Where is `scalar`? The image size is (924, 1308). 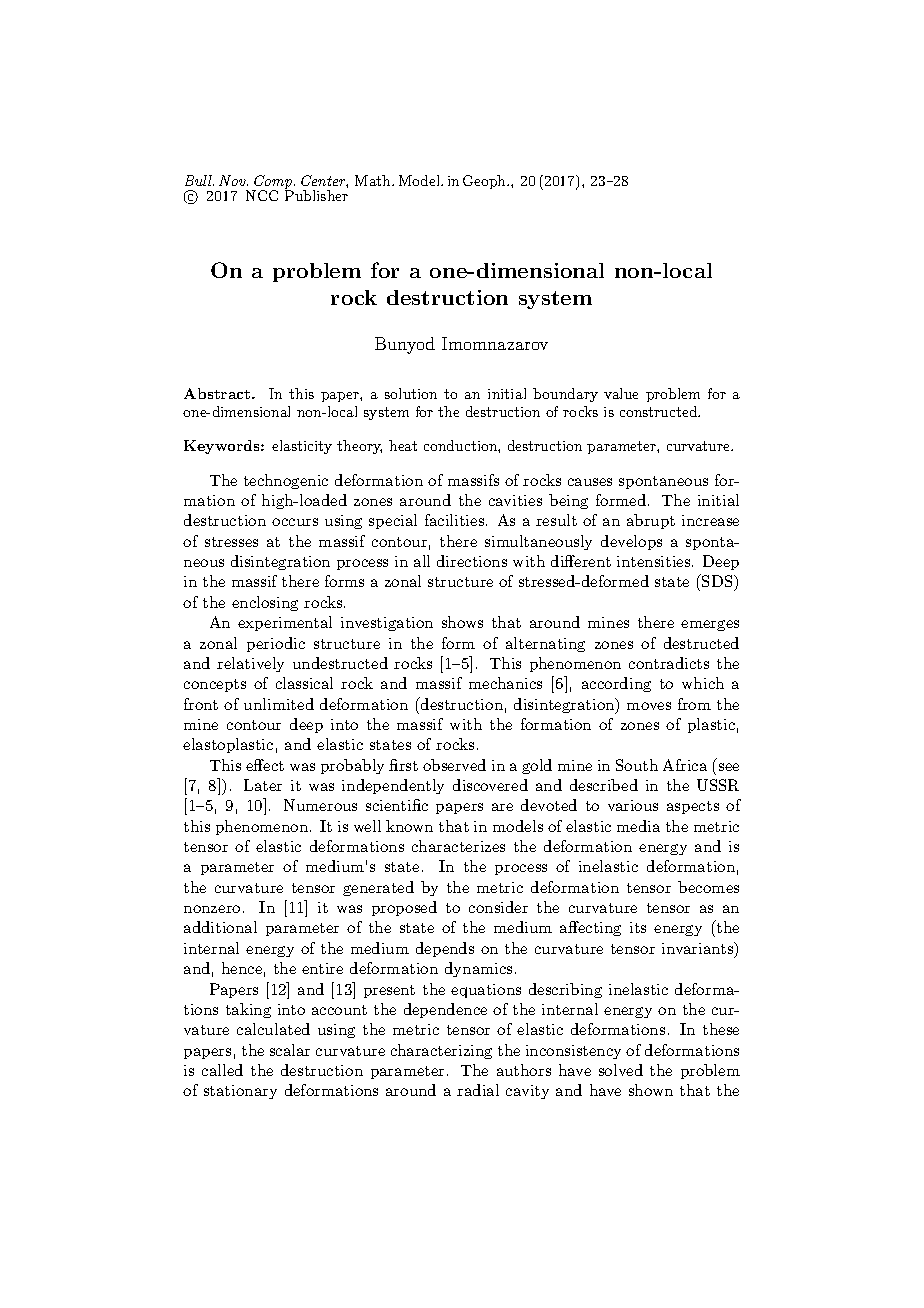
scalar is located at coordinates (290, 1050).
